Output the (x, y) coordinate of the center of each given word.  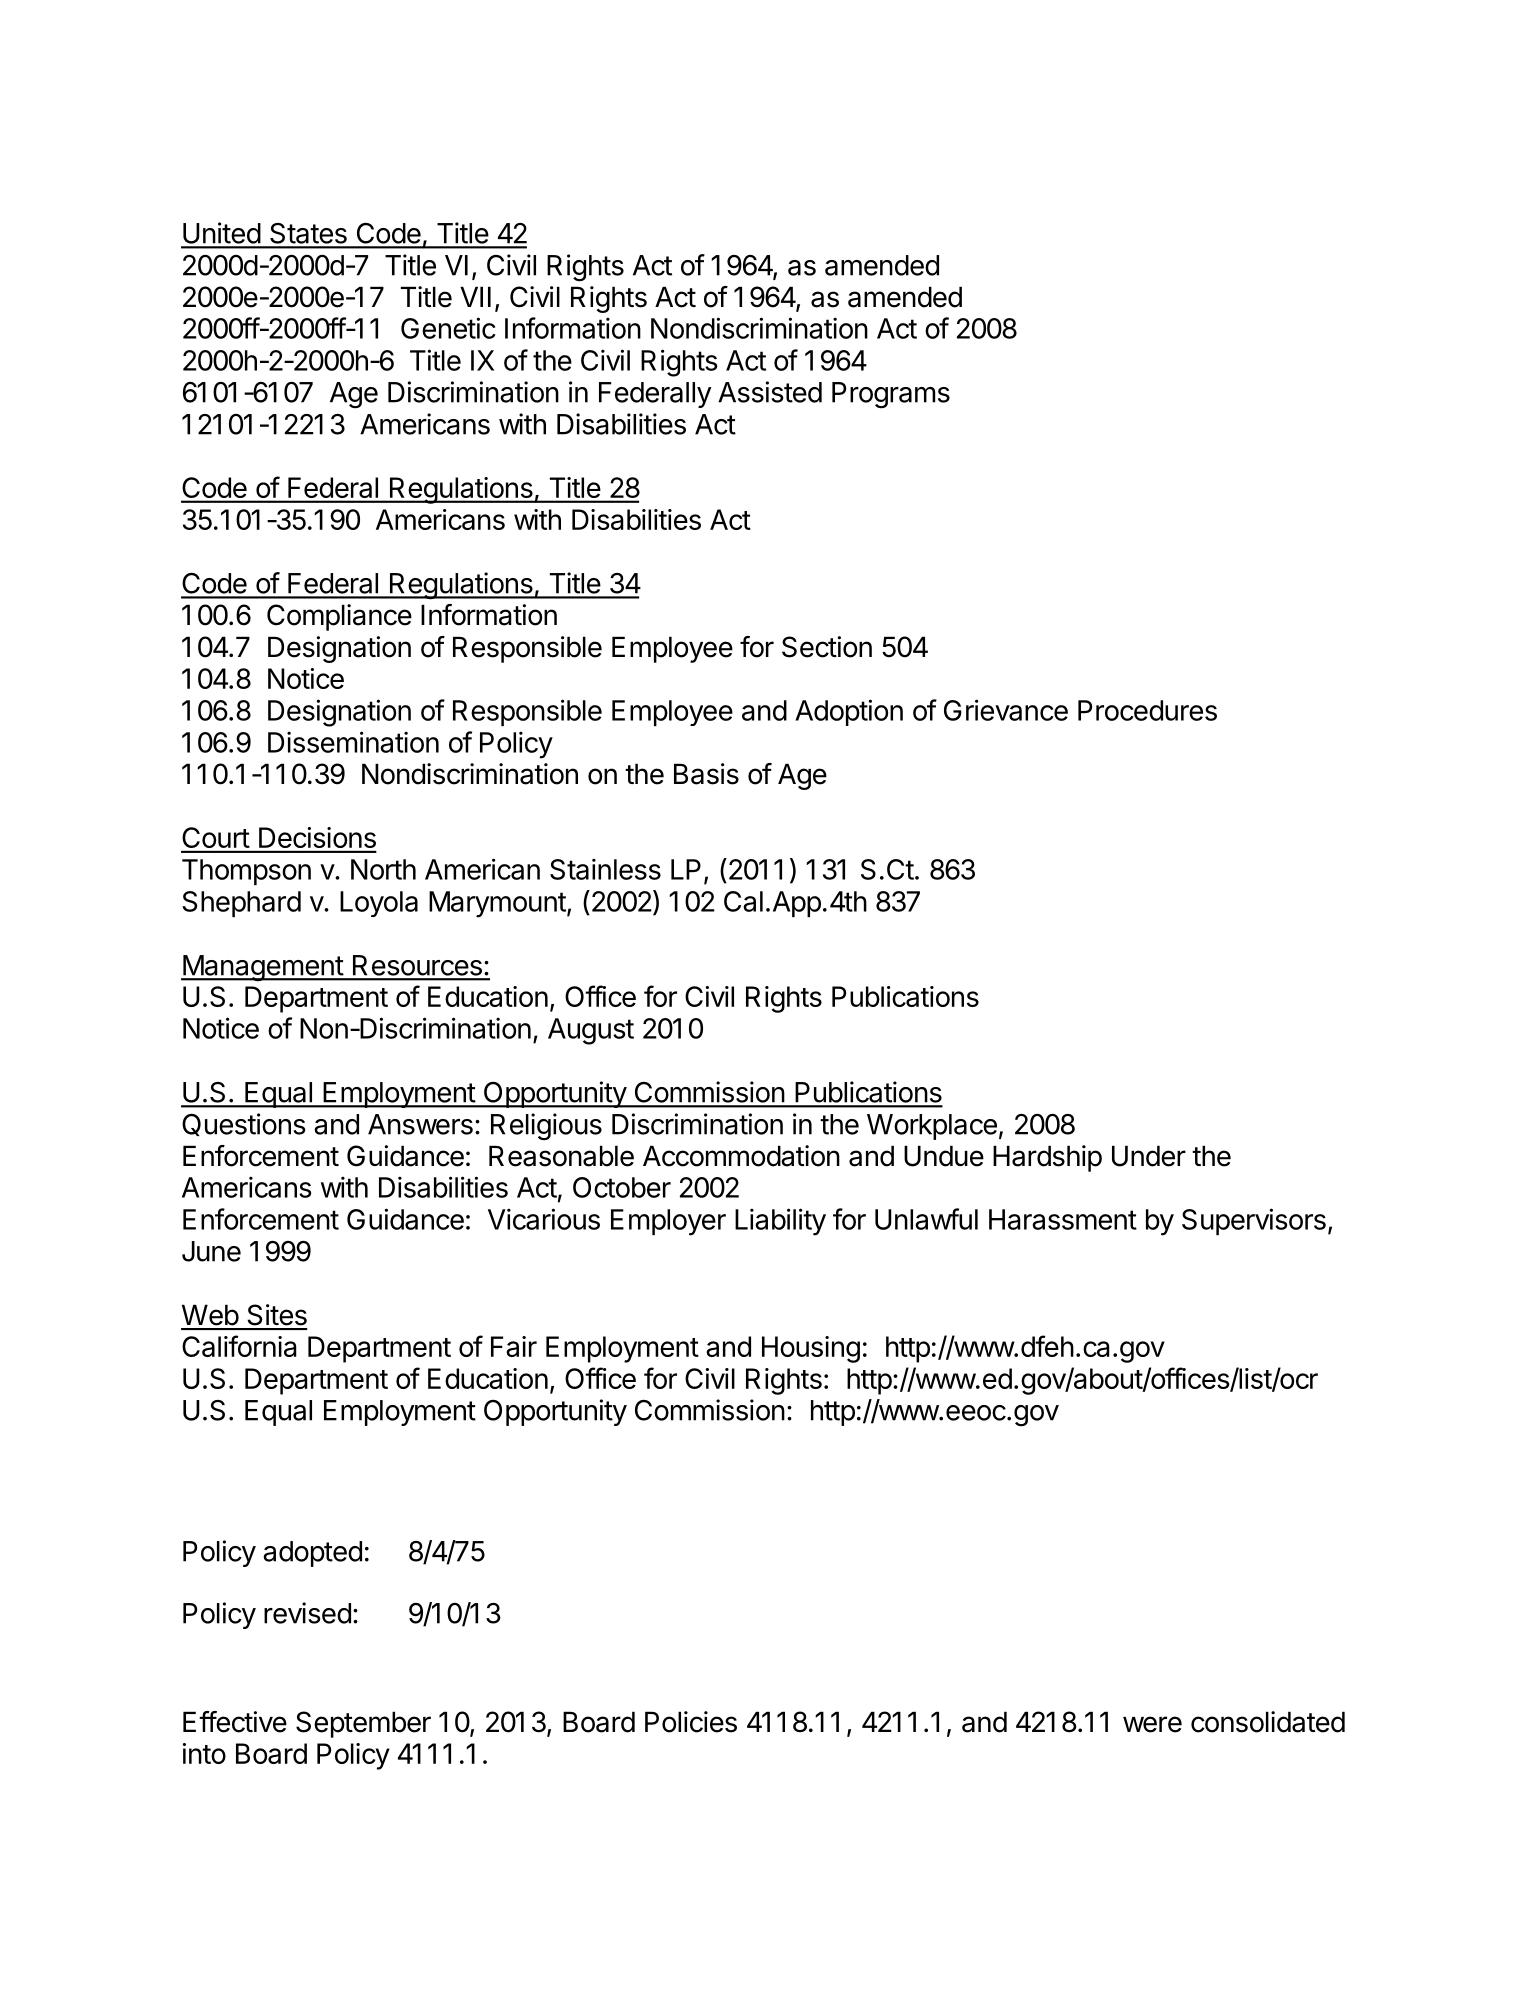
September (363, 1724)
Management (262, 968)
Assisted (770, 392)
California (239, 1346)
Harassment (1063, 1219)
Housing (811, 1349)
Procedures (1147, 710)
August (591, 1031)
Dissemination (353, 742)
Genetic (448, 328)
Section (827, 647)
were (1152, 1724)
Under (1149, 1156)
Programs (891, 395)
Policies (691, 1722)
